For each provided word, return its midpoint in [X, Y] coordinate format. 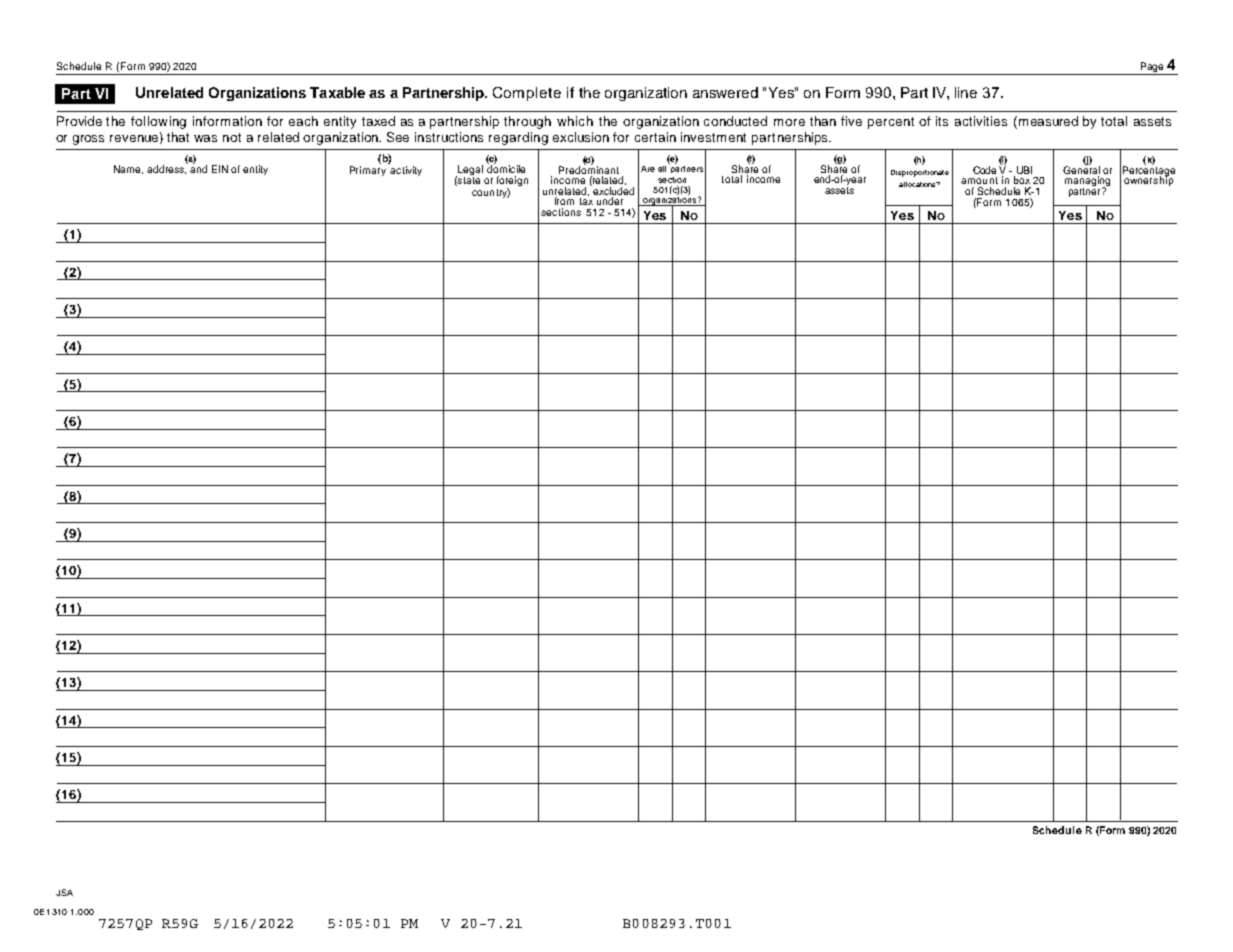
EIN [220, 169]
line [966, 92]
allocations [918, 184]
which [575, 121]
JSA [64, 892]
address [166, 169]
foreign [512, 182]
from [564, 201]
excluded [612, 190]
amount [979, 180]
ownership [1148, 180]
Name [128, 169]
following [158, 122]
